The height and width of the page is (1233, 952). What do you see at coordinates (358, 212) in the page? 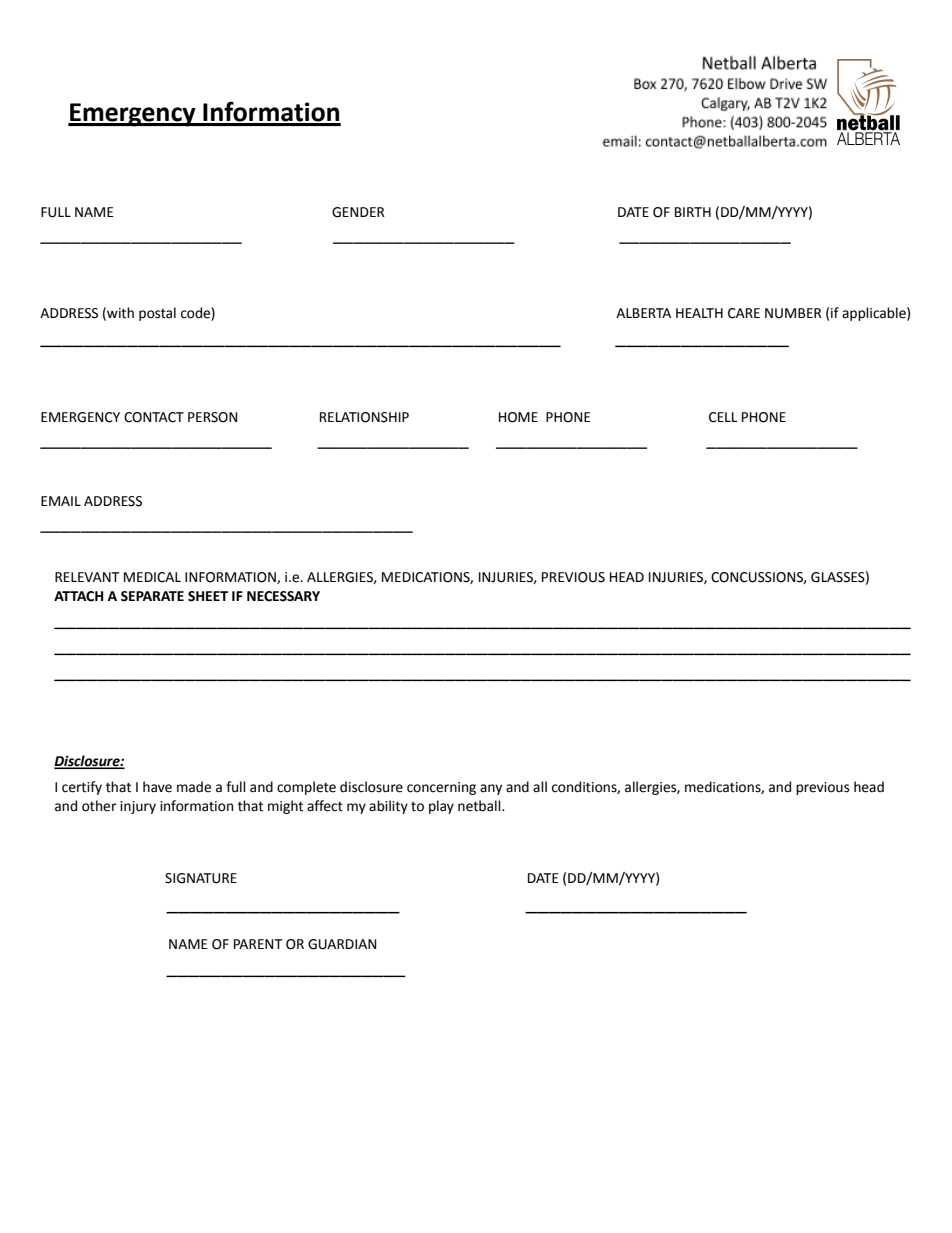
I see `GENDER` at bounding box center [358, 212].
